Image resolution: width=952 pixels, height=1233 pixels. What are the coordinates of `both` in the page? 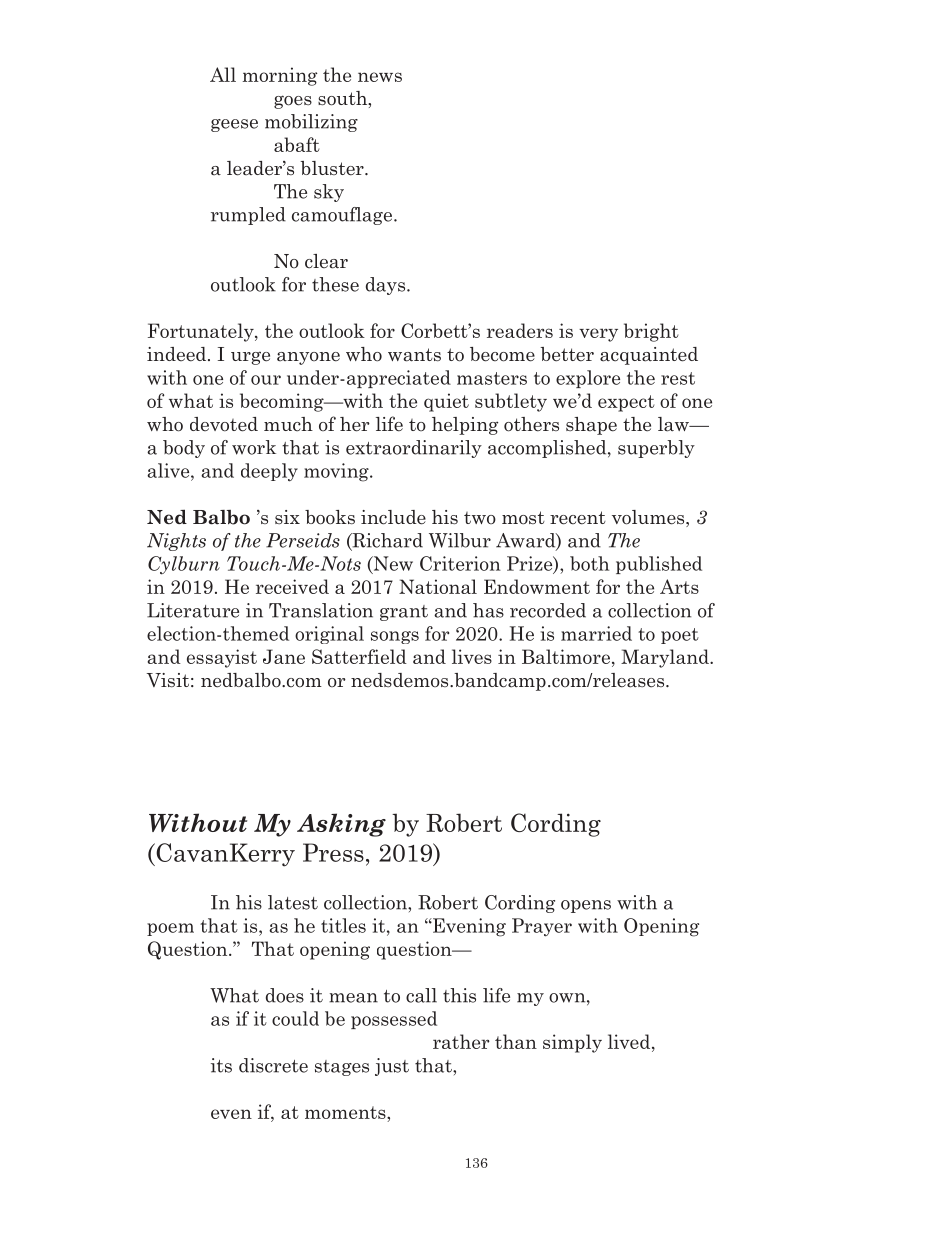 It's located at (589, 563).
